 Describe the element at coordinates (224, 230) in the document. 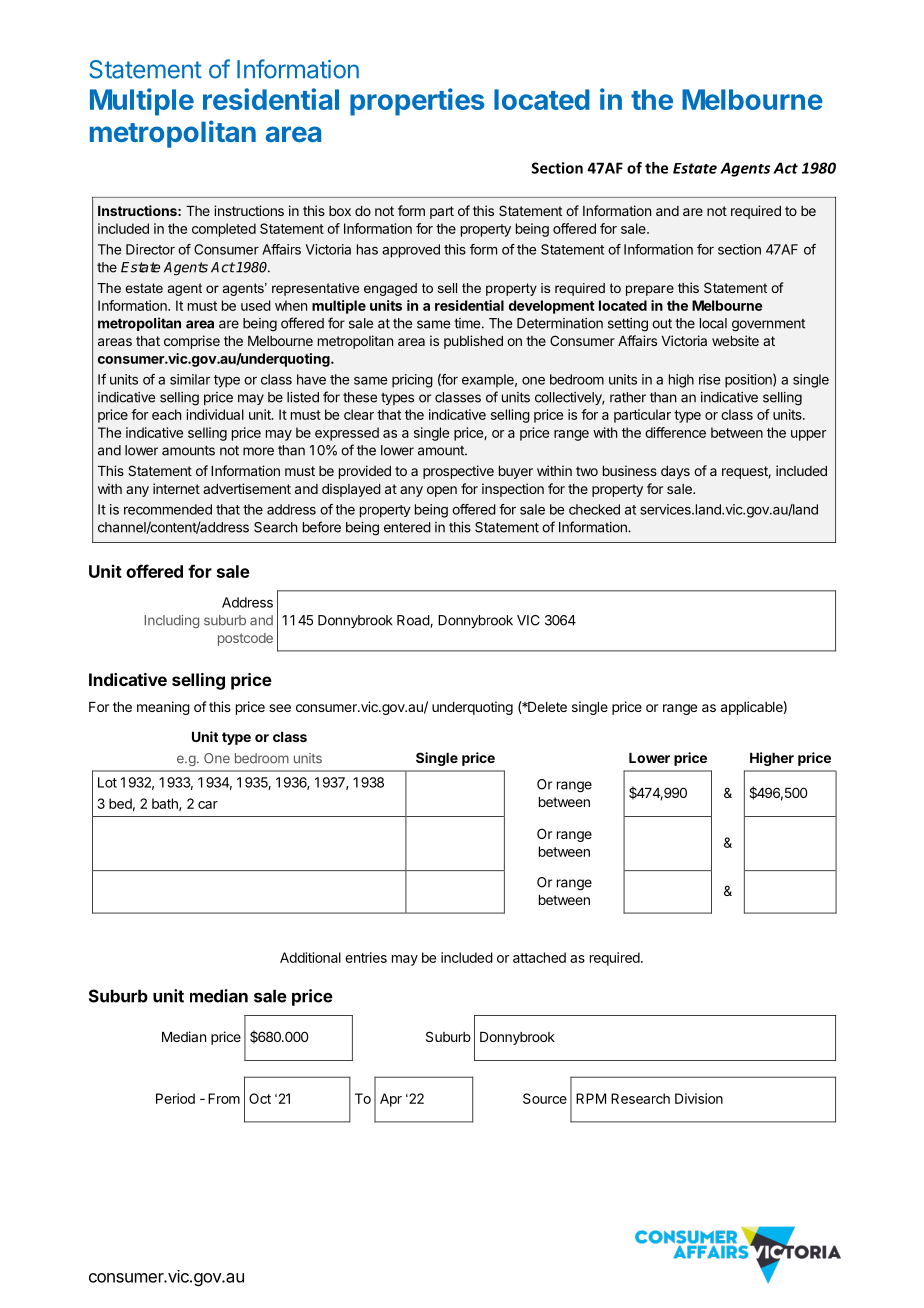

I see `completed` at that location.
